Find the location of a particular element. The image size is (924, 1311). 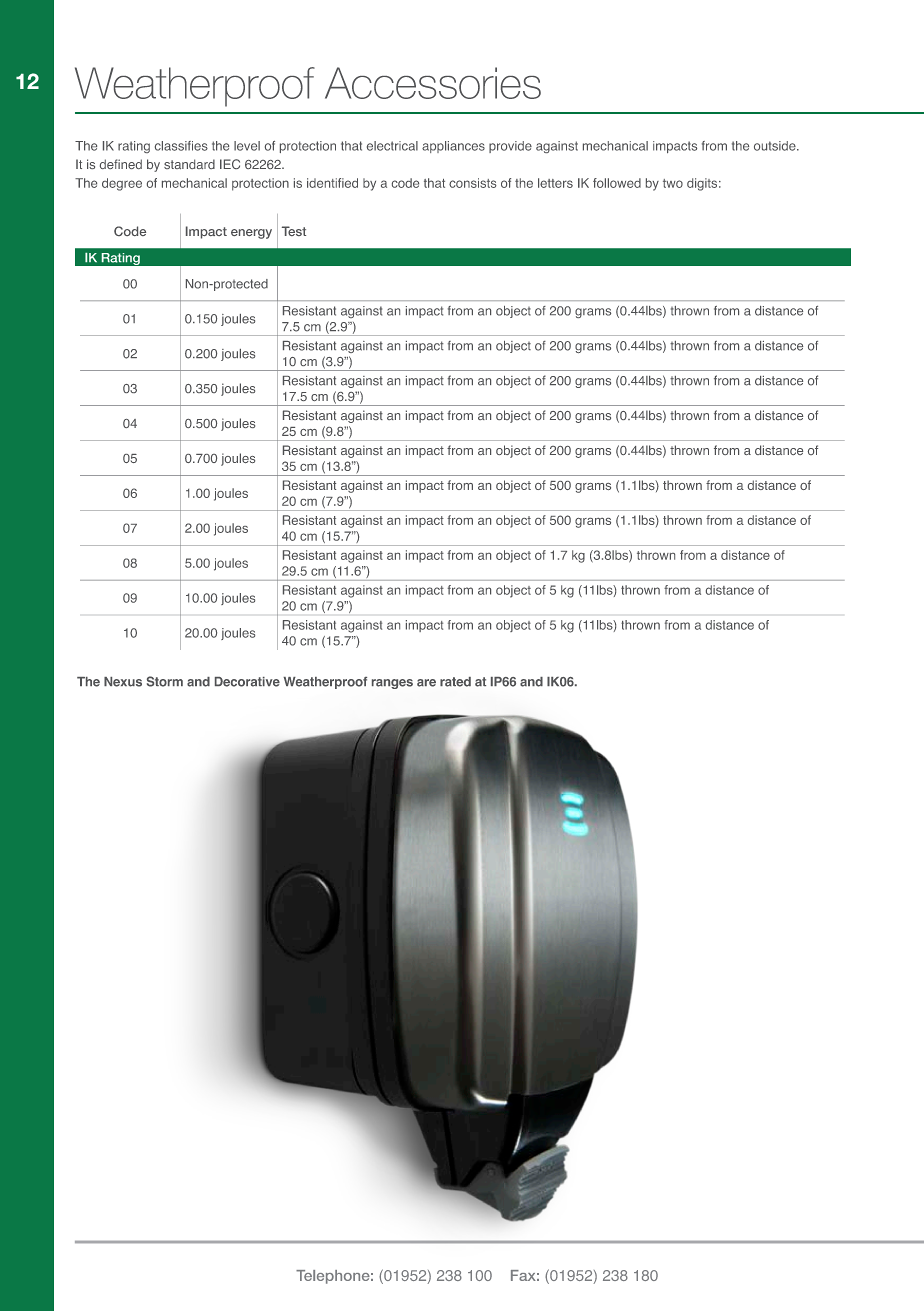

Test is located at coordinates (294, 231).
